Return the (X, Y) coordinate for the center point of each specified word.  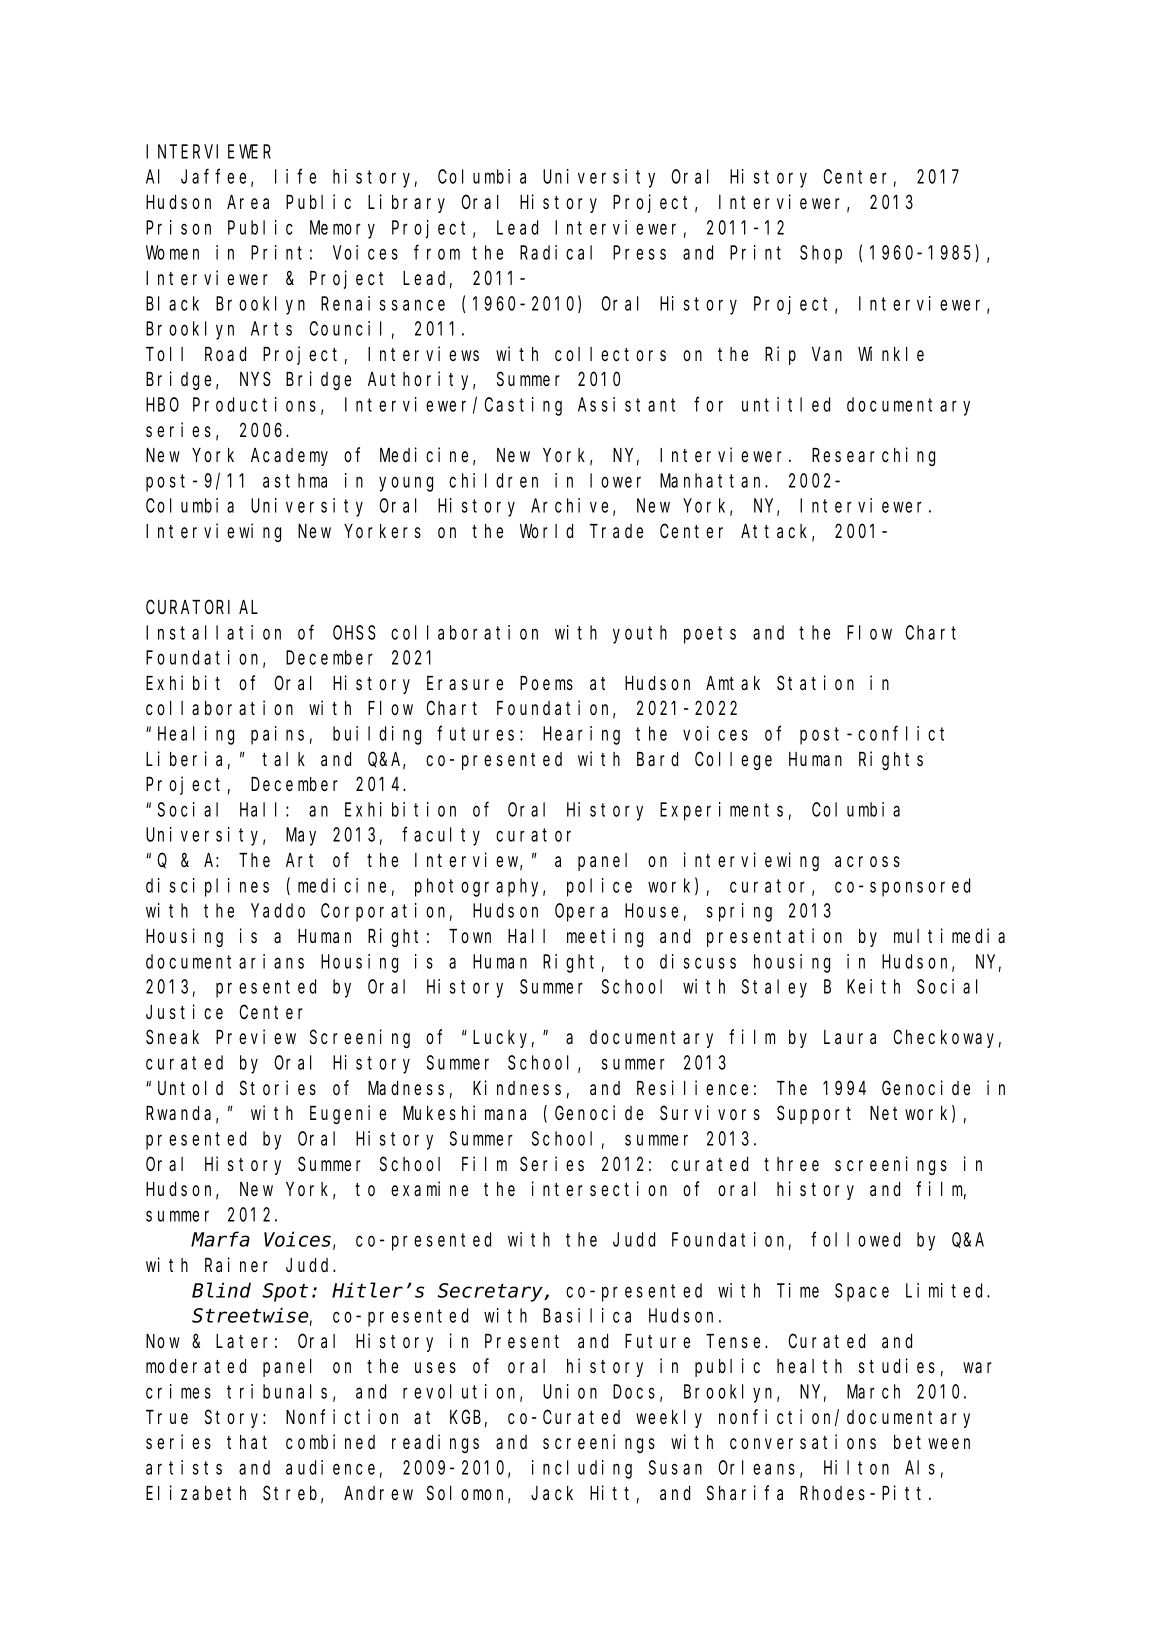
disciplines (207, 887)
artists (184, 1467)
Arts (271, 329)
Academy (289, 457)
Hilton (856, 1467)
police (599, 887)
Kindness (517, 1087)
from (437, 252)
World (546, 531)
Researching (873, 456)
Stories (278, 1088)
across (867, 862)
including (582, 1469)
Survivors (710, 1113)
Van (827, 354)
